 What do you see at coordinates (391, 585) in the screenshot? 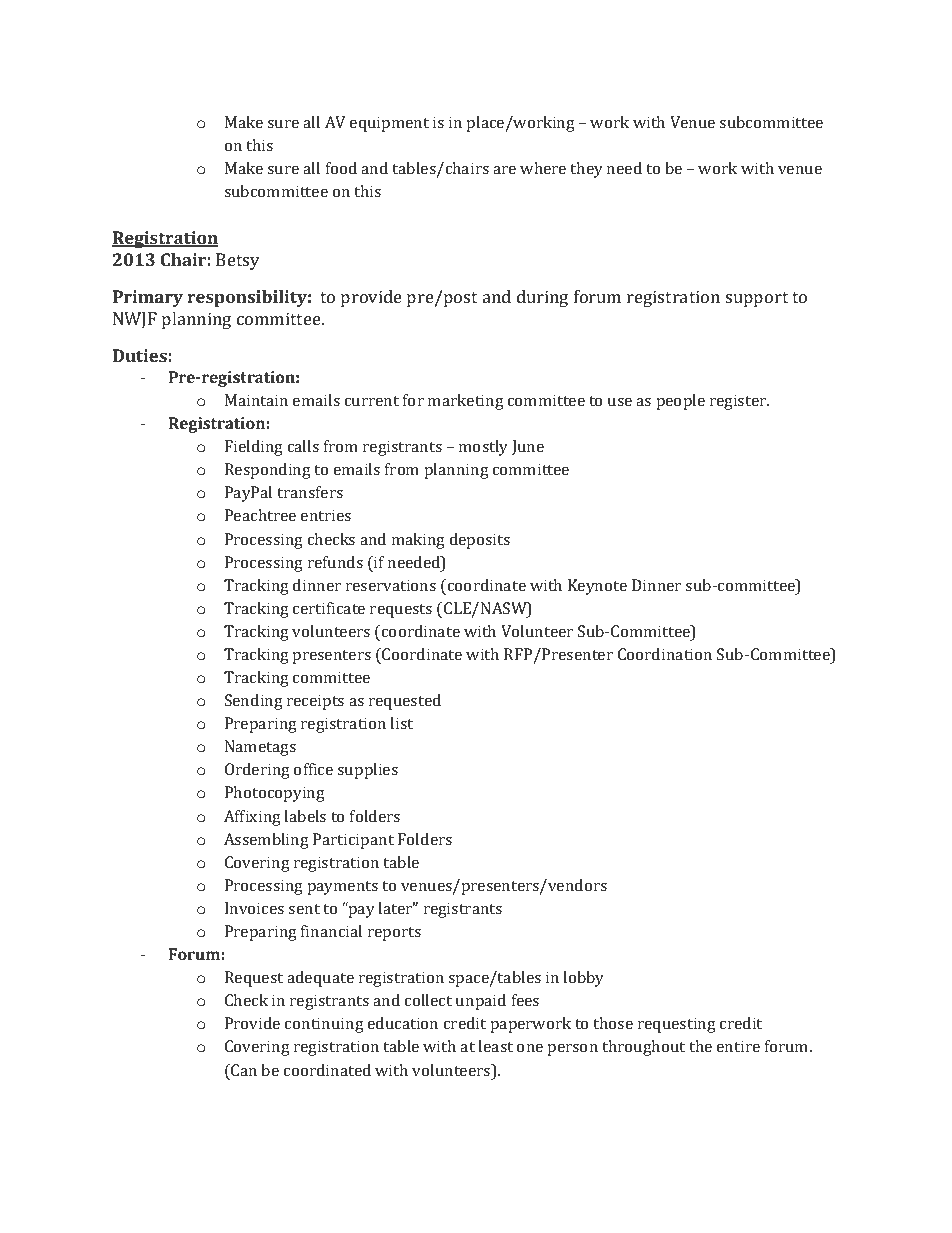
I see `reservations` at bounding box center [391, 585].
